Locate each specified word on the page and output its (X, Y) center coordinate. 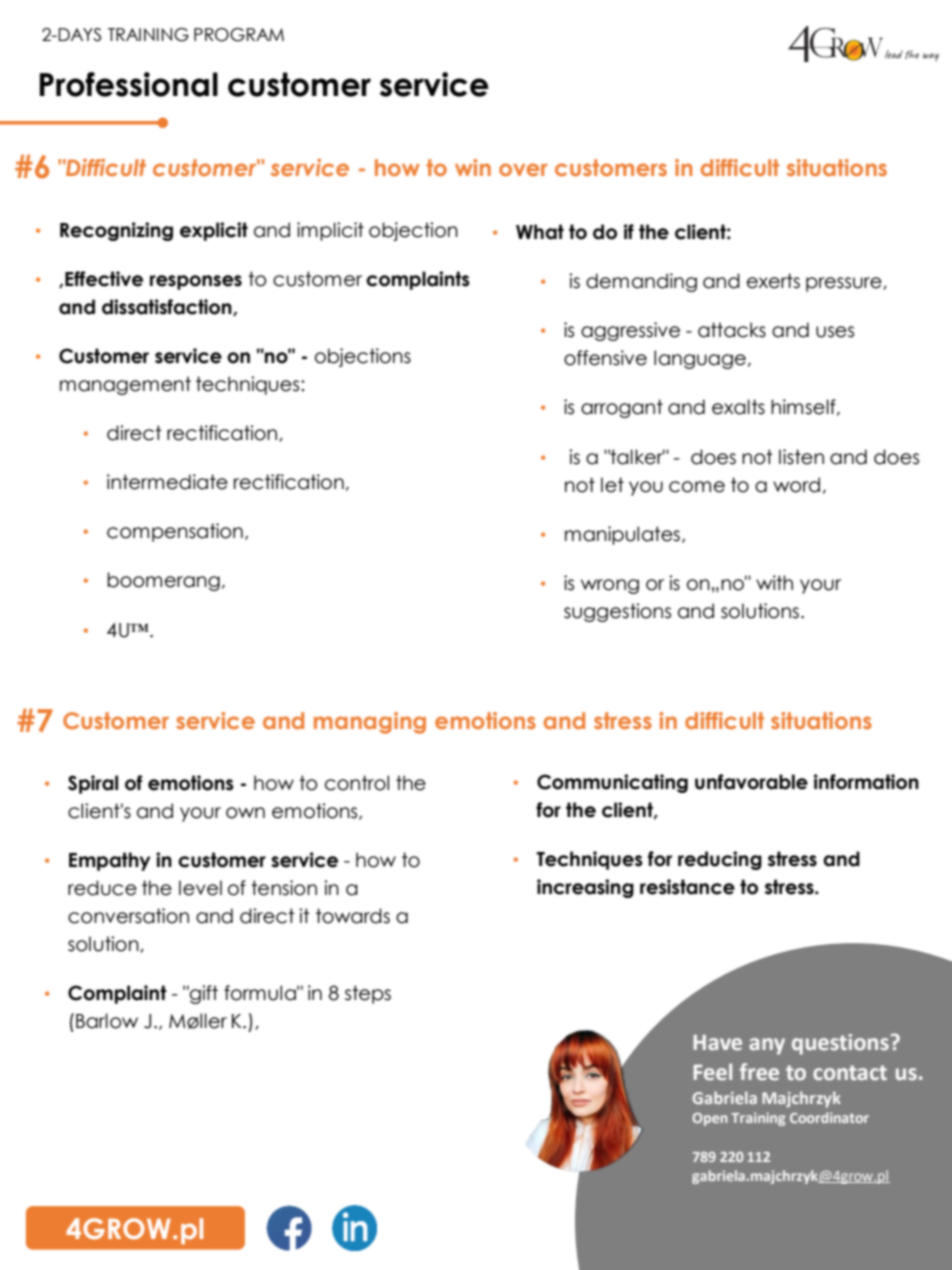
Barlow (107, 1021)
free (759, 1072)
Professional (128, 84)
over (523, 169)
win (473, 167)
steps (368, 994)
